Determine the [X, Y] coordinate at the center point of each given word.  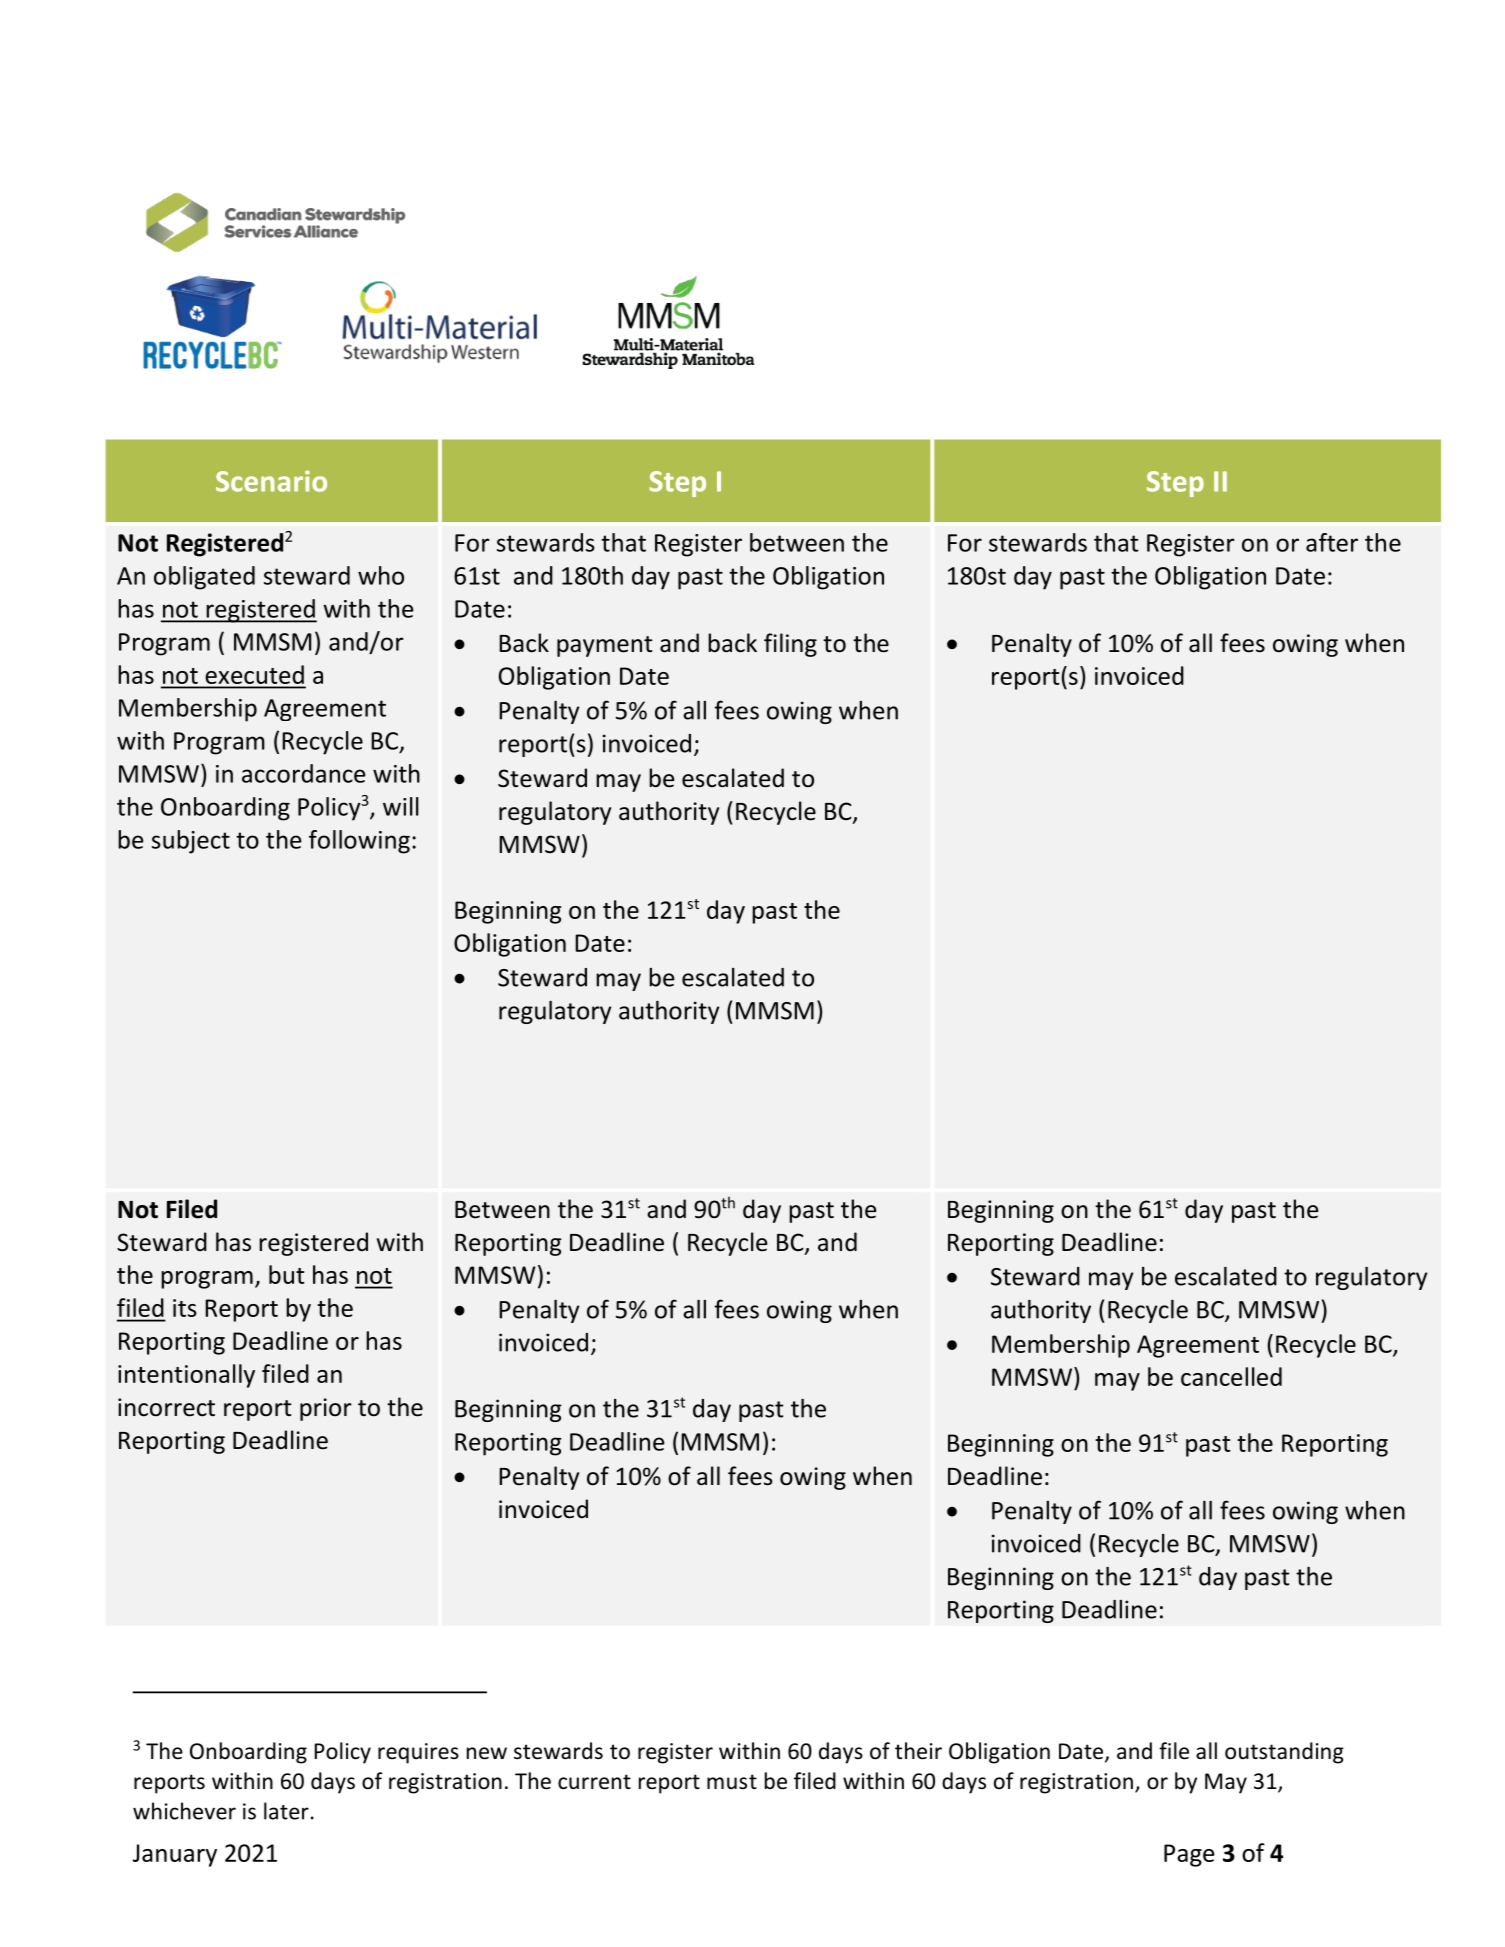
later [286, 1811]
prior [326, 1409]
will [401, 806]
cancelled [1231, 1376]
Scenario [271, 481]
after [1332, 542]
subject [191, 842]
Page [1189, 1855]
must [732, 1782]
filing [790, 645]
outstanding [1284, 1753]
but [287, 1274]
